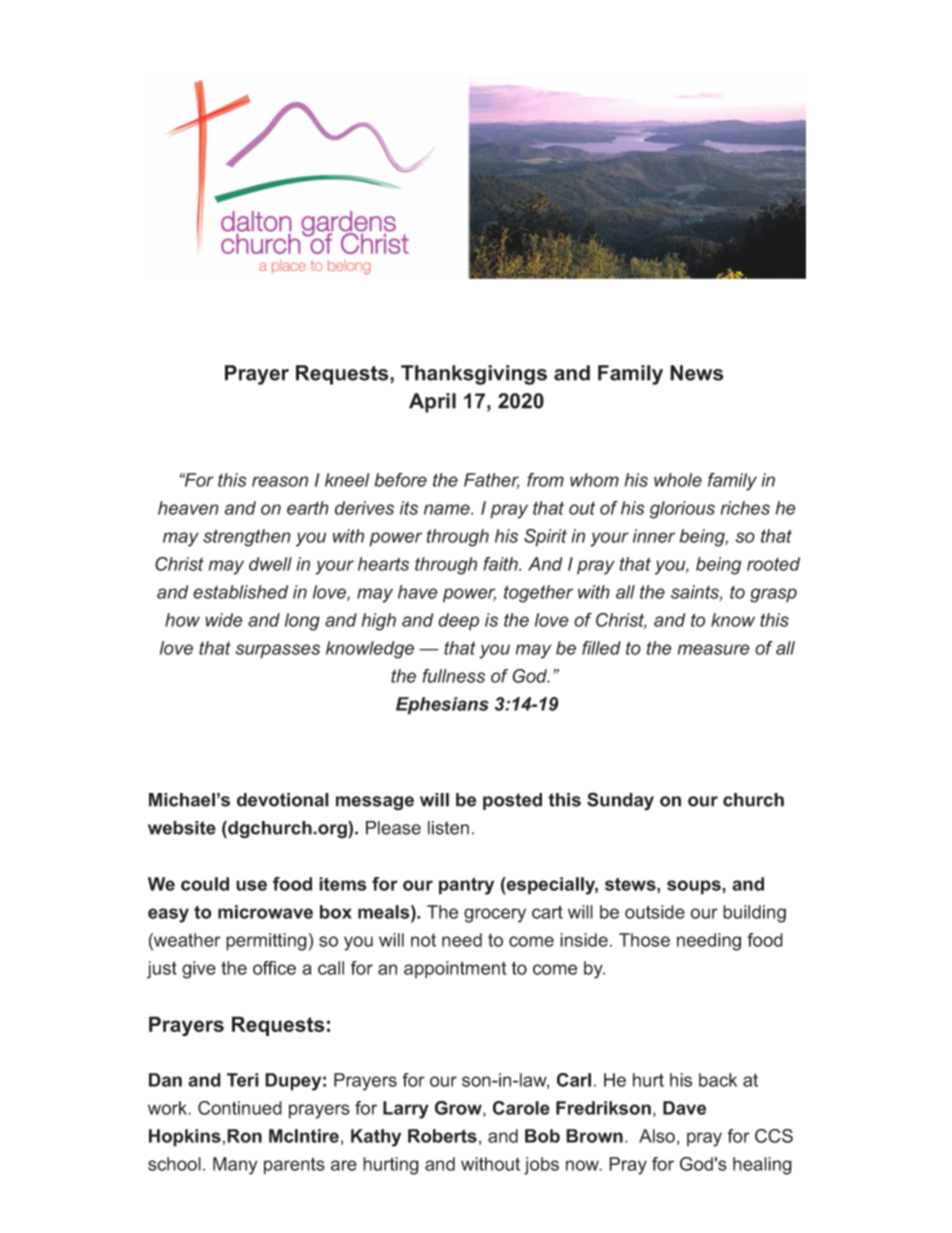 This page has width=952, height=1233. What do you see at coordinates (512, 801) in the page?
I see `posted` at bounding box center [512, 801].
